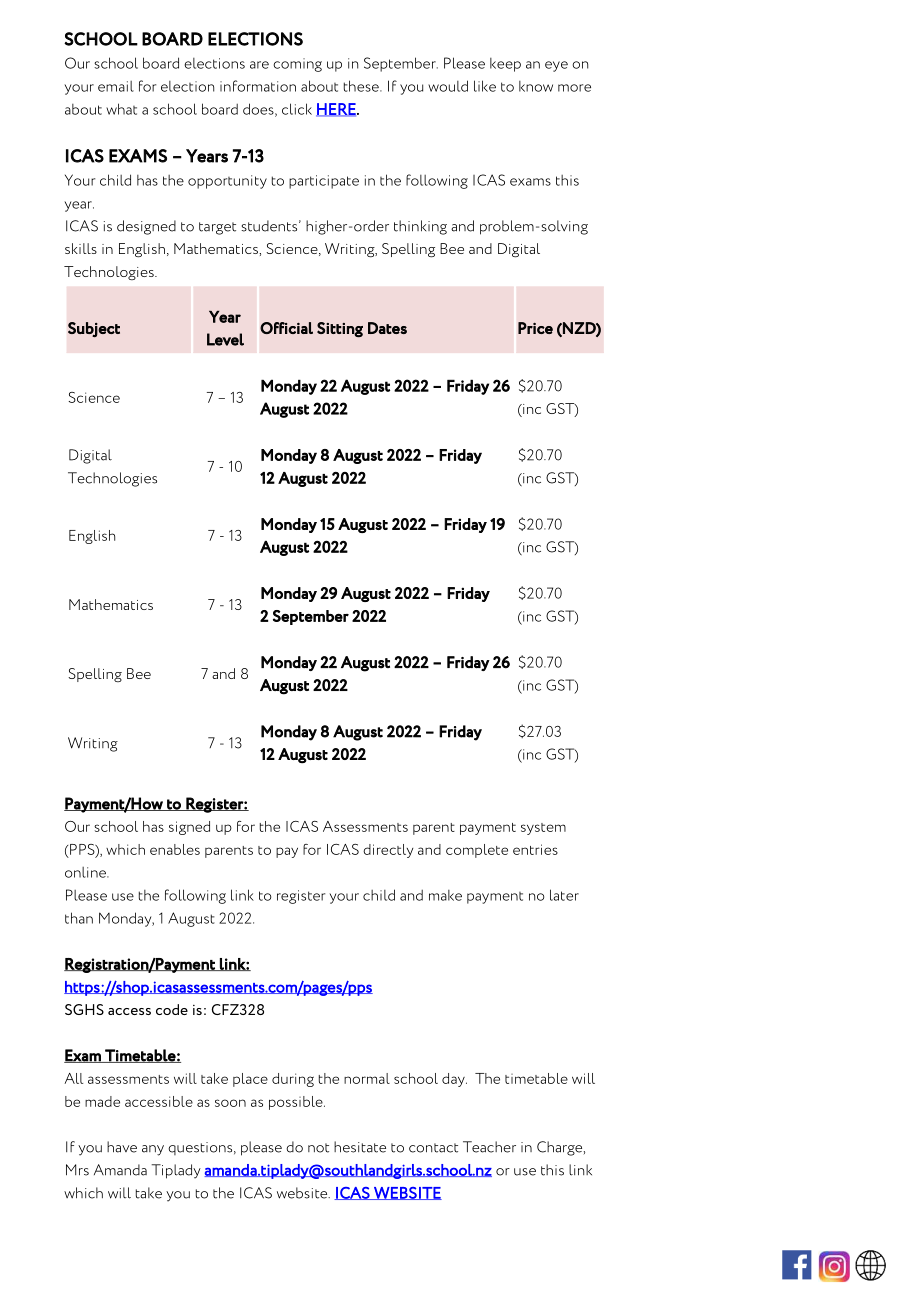 This screenshot has width=924, height=1308. What do you see at coordinates (543, 829) in the screenshot?
I see `system` at bounding box center [543, 829].
